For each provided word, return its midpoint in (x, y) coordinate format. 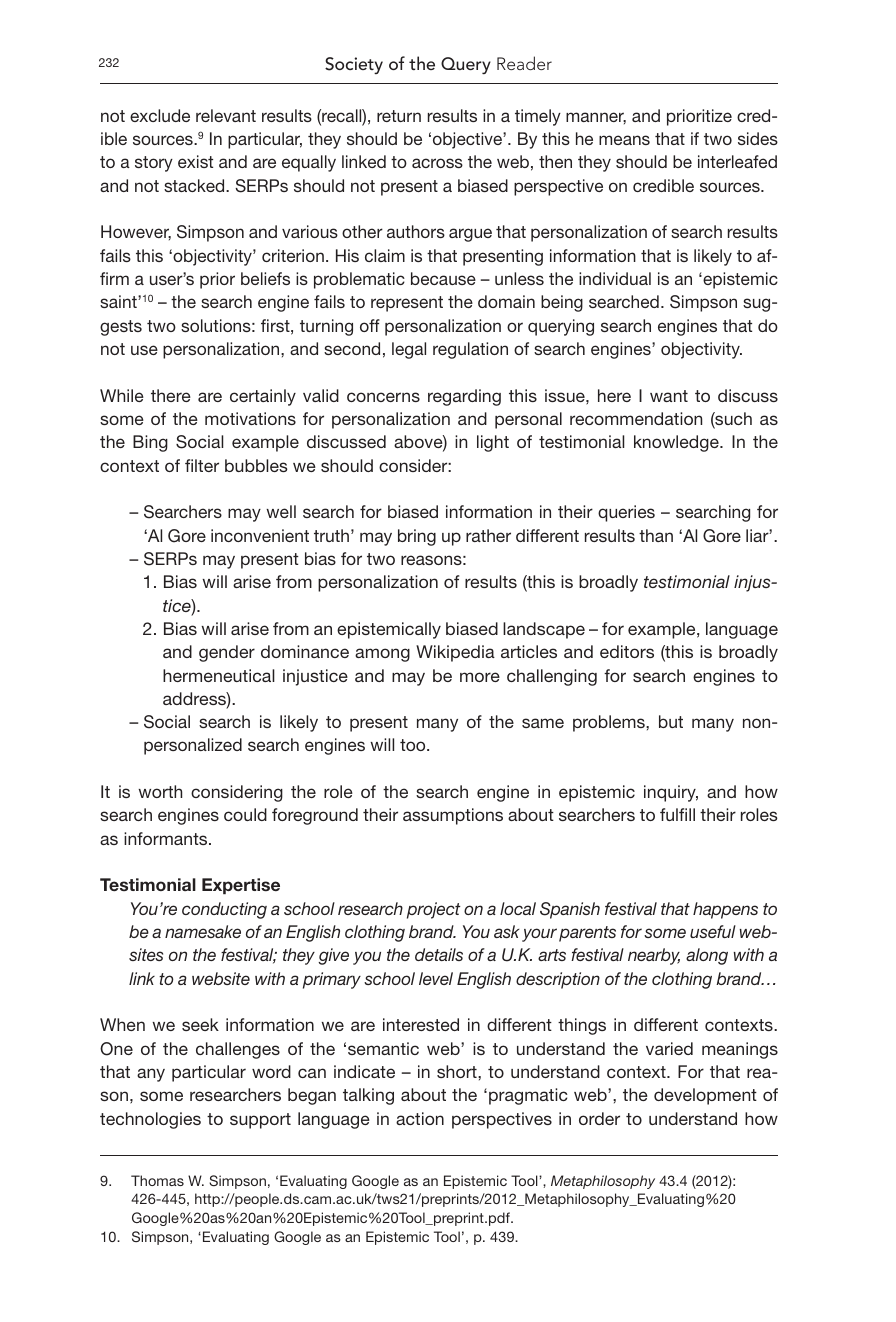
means (624, 140)
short (458, 1071)
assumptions (453, 816)
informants (167, 838)
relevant (226, 115)
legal (409, 350)
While (122, 395)
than (656, 535)
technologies (150, 1120)
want (669, 396)
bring (417, 537)
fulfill (677, 814)
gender (227, 653)
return (399, 116)
